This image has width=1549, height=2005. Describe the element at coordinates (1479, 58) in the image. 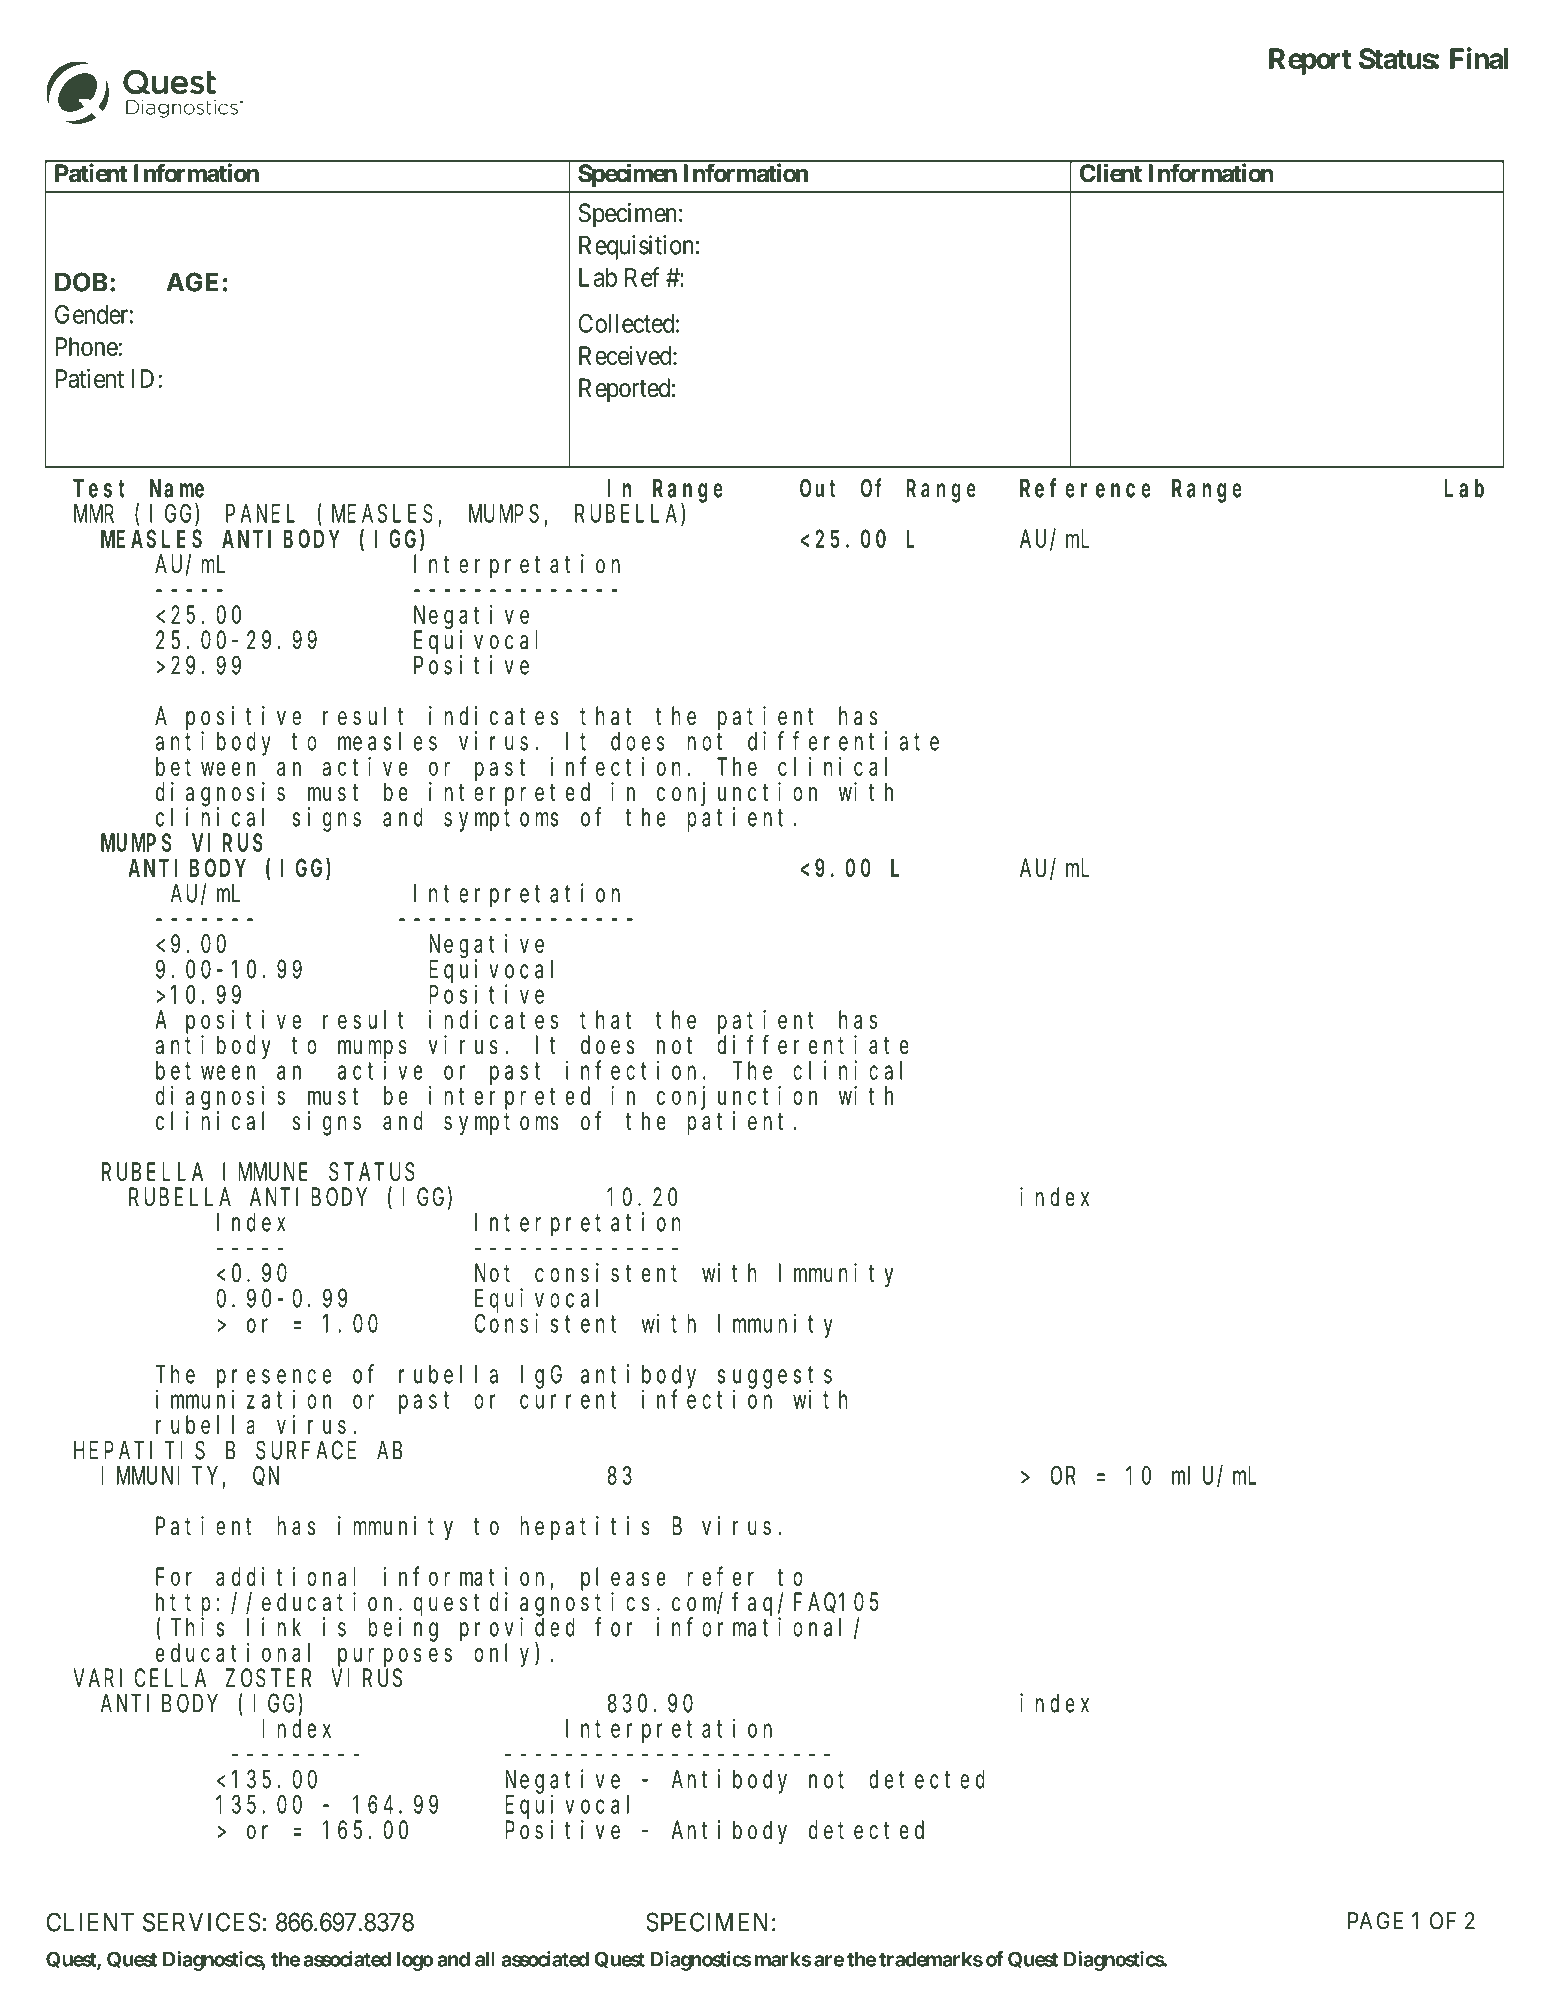

I see `Final` at that location.
